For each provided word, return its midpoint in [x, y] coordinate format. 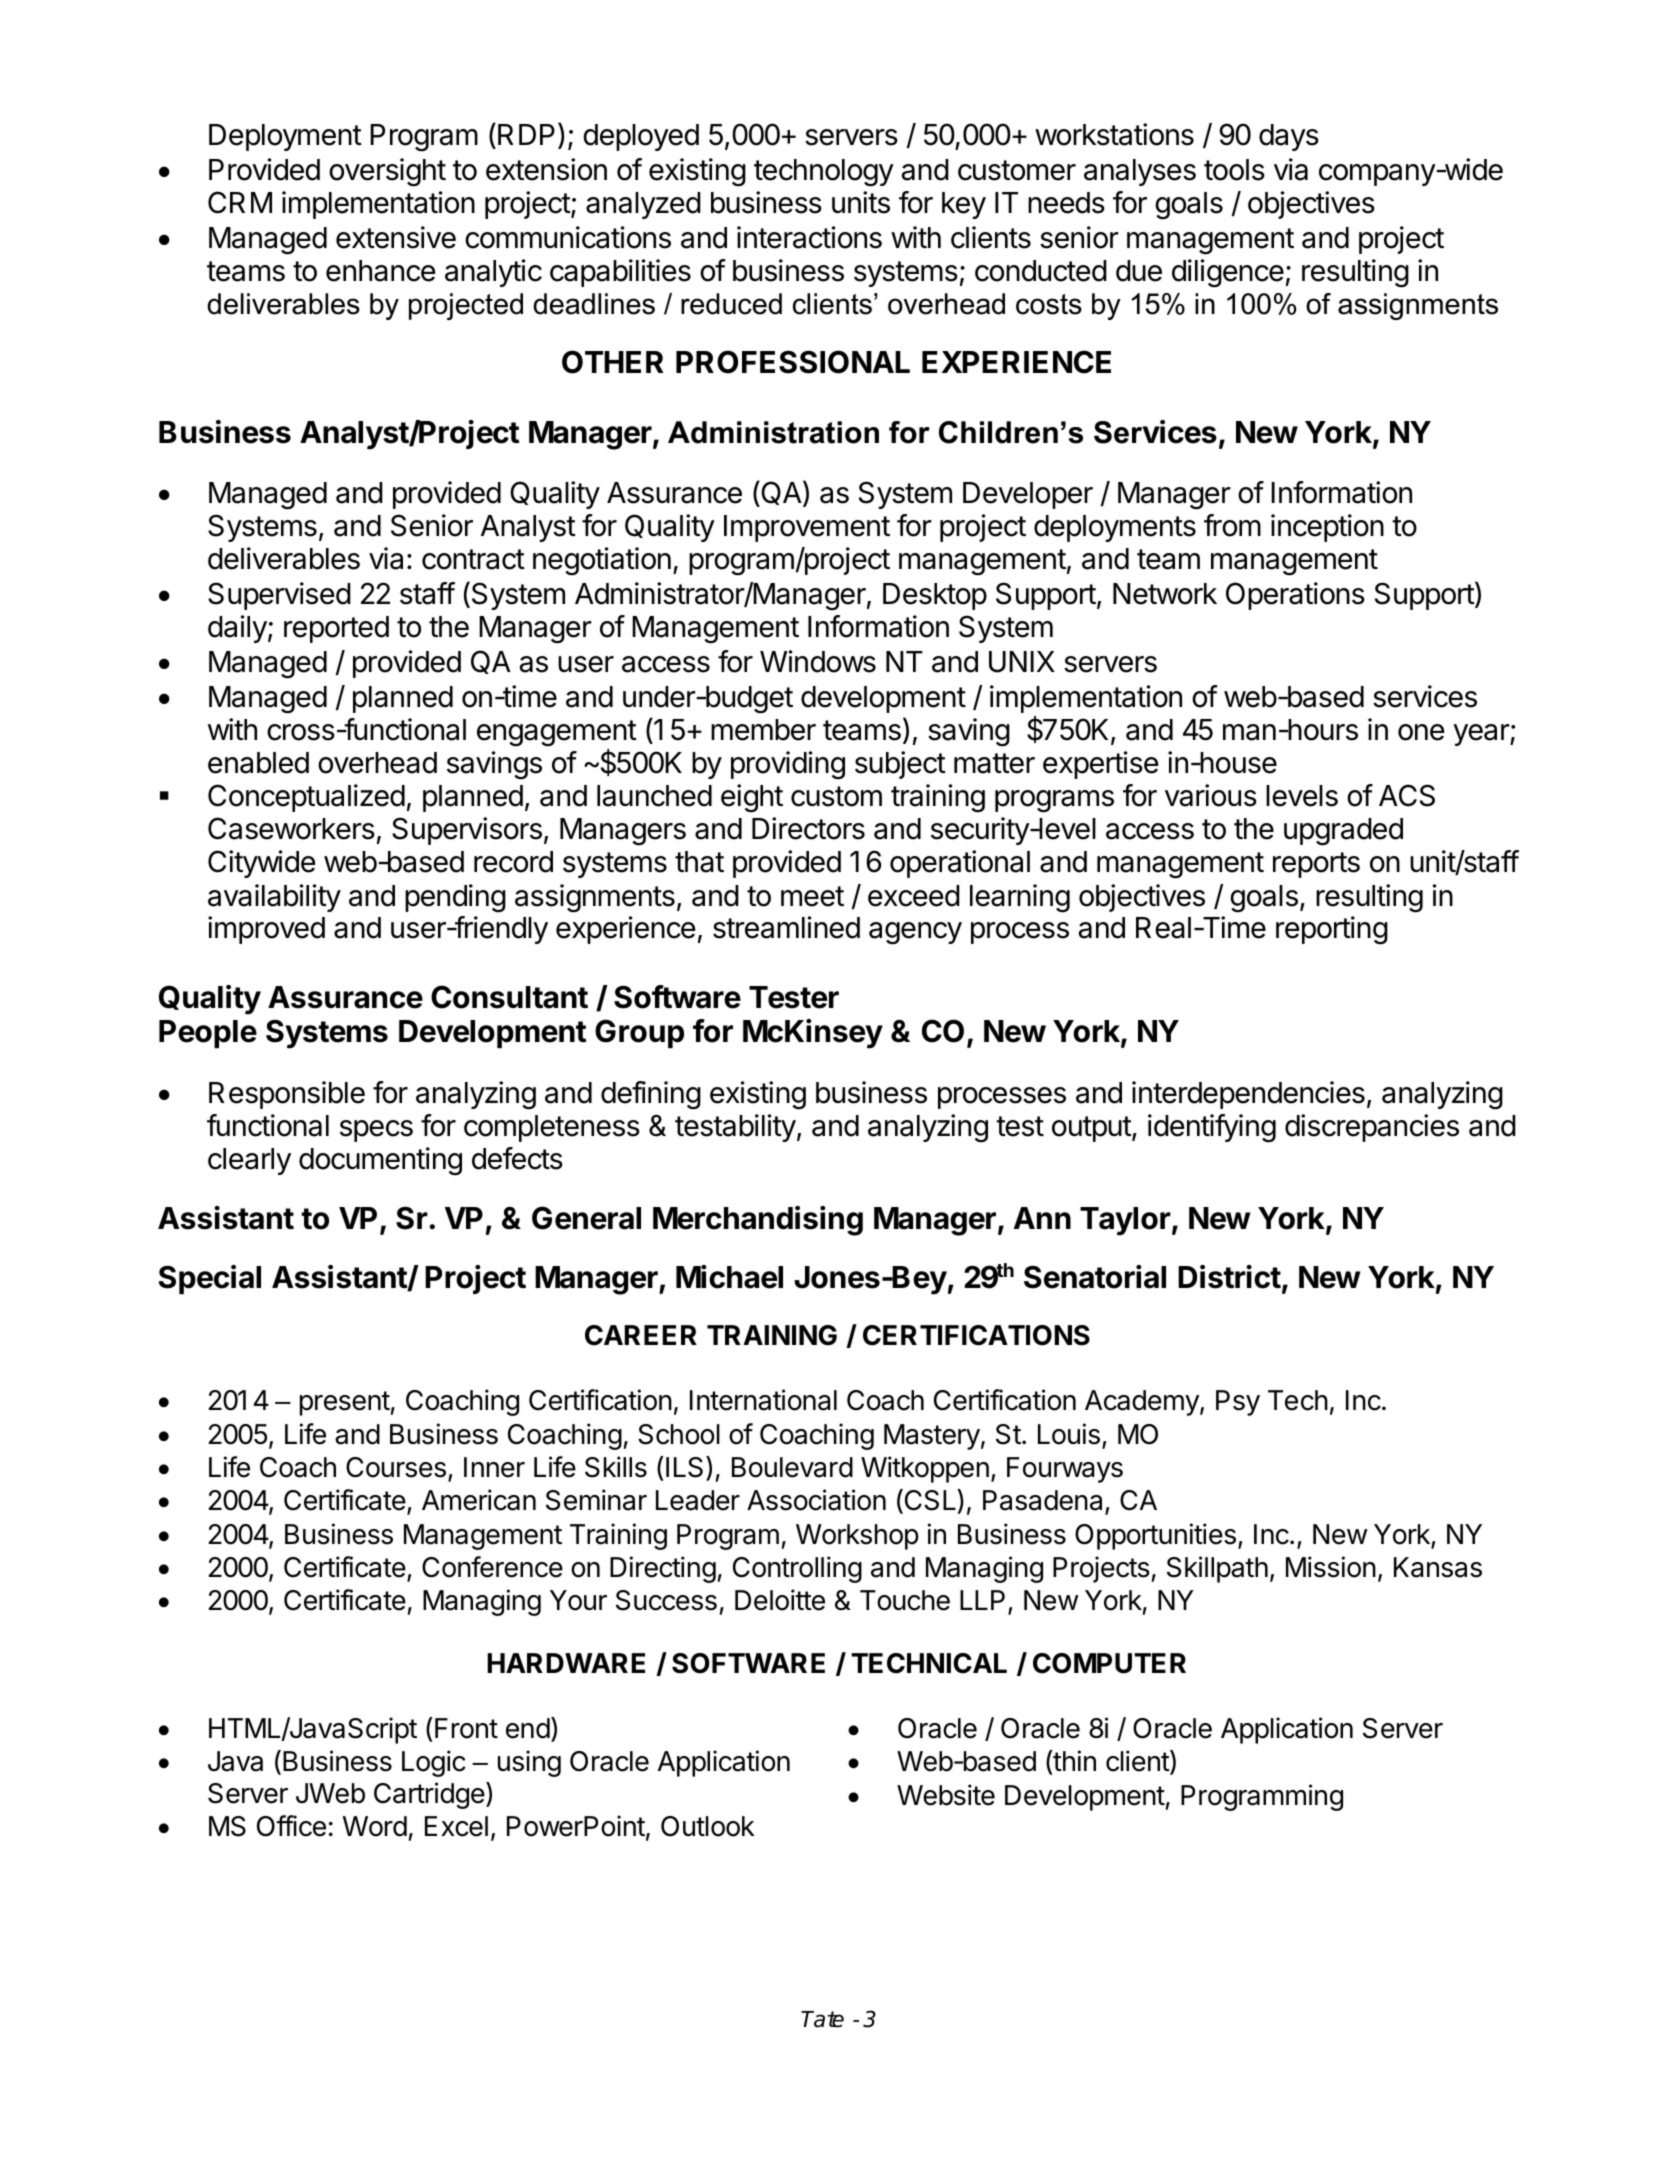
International [763, 1400]
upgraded [1343, 832]
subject [900, 765]
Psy [1238, 1403]
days [1289, 137]
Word [375, 1826]
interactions [809, 237]
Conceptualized [306, 798]
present [345, 1403]
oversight [387, 172]
